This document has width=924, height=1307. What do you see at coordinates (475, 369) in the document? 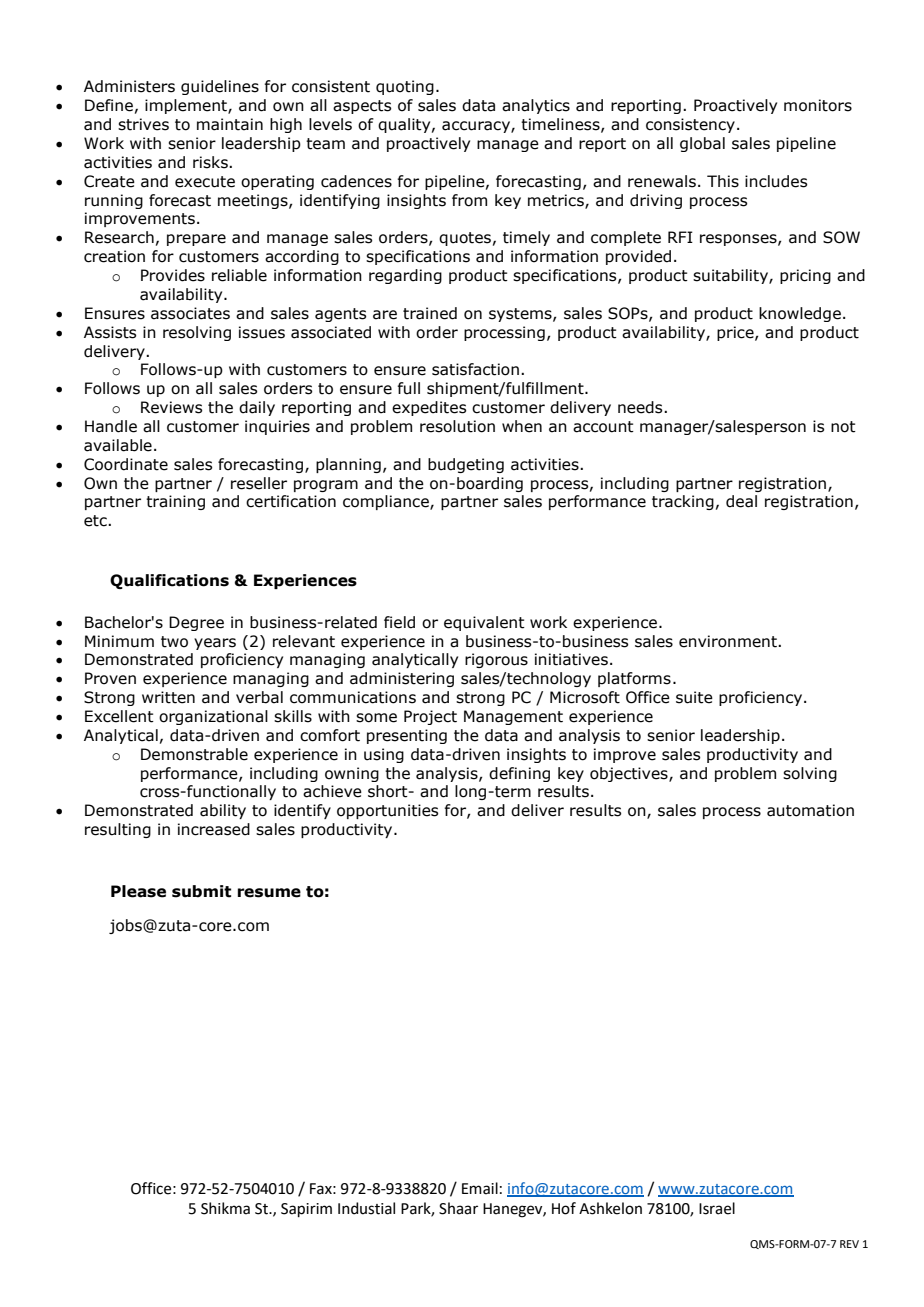
I see `satisfaction` at bounding box center [475, 369].
